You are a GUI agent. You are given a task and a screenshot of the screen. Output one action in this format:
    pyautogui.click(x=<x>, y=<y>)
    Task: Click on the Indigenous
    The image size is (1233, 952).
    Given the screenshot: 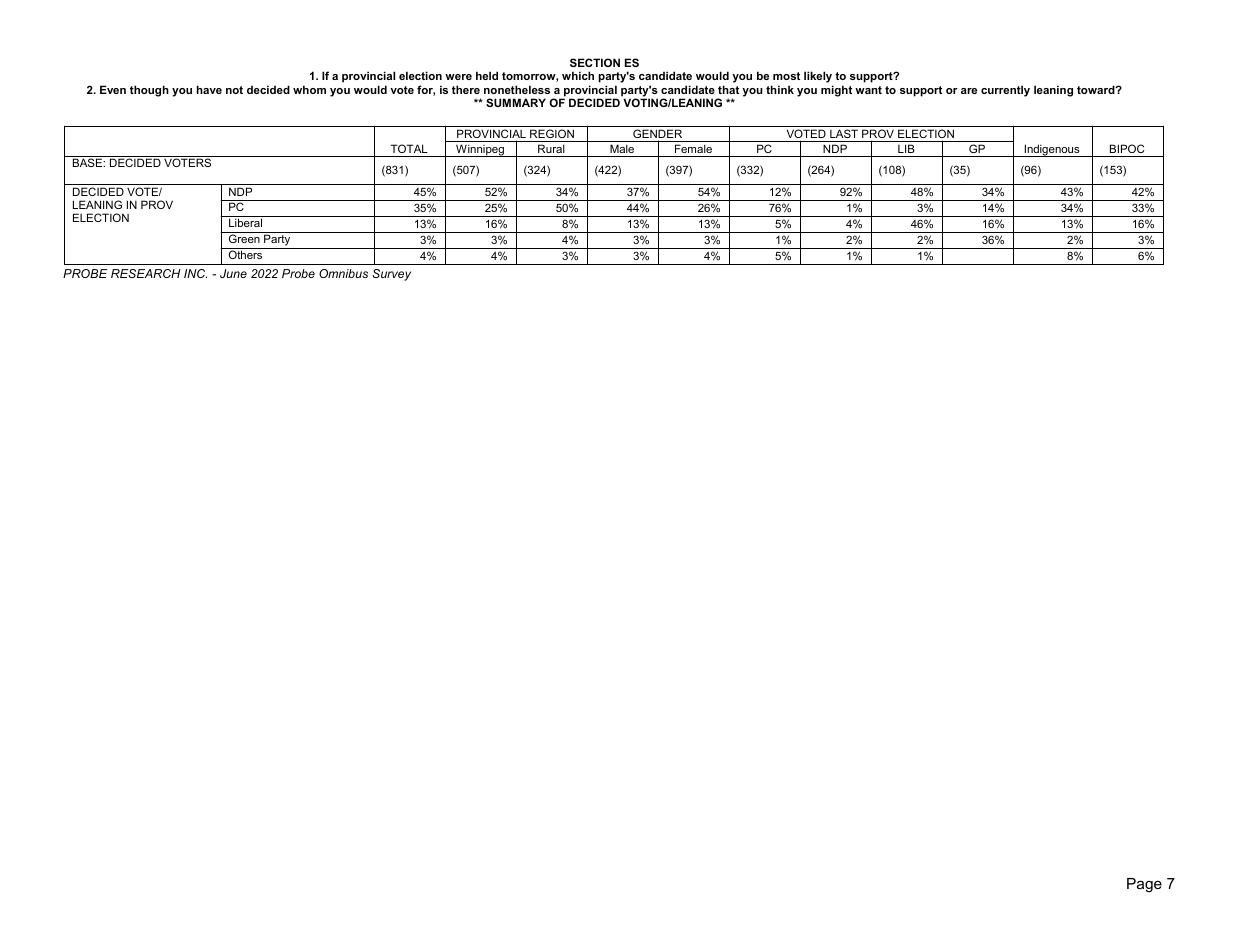 What is the action you would take?
    pyautogui.click(x=1052, y=150)
